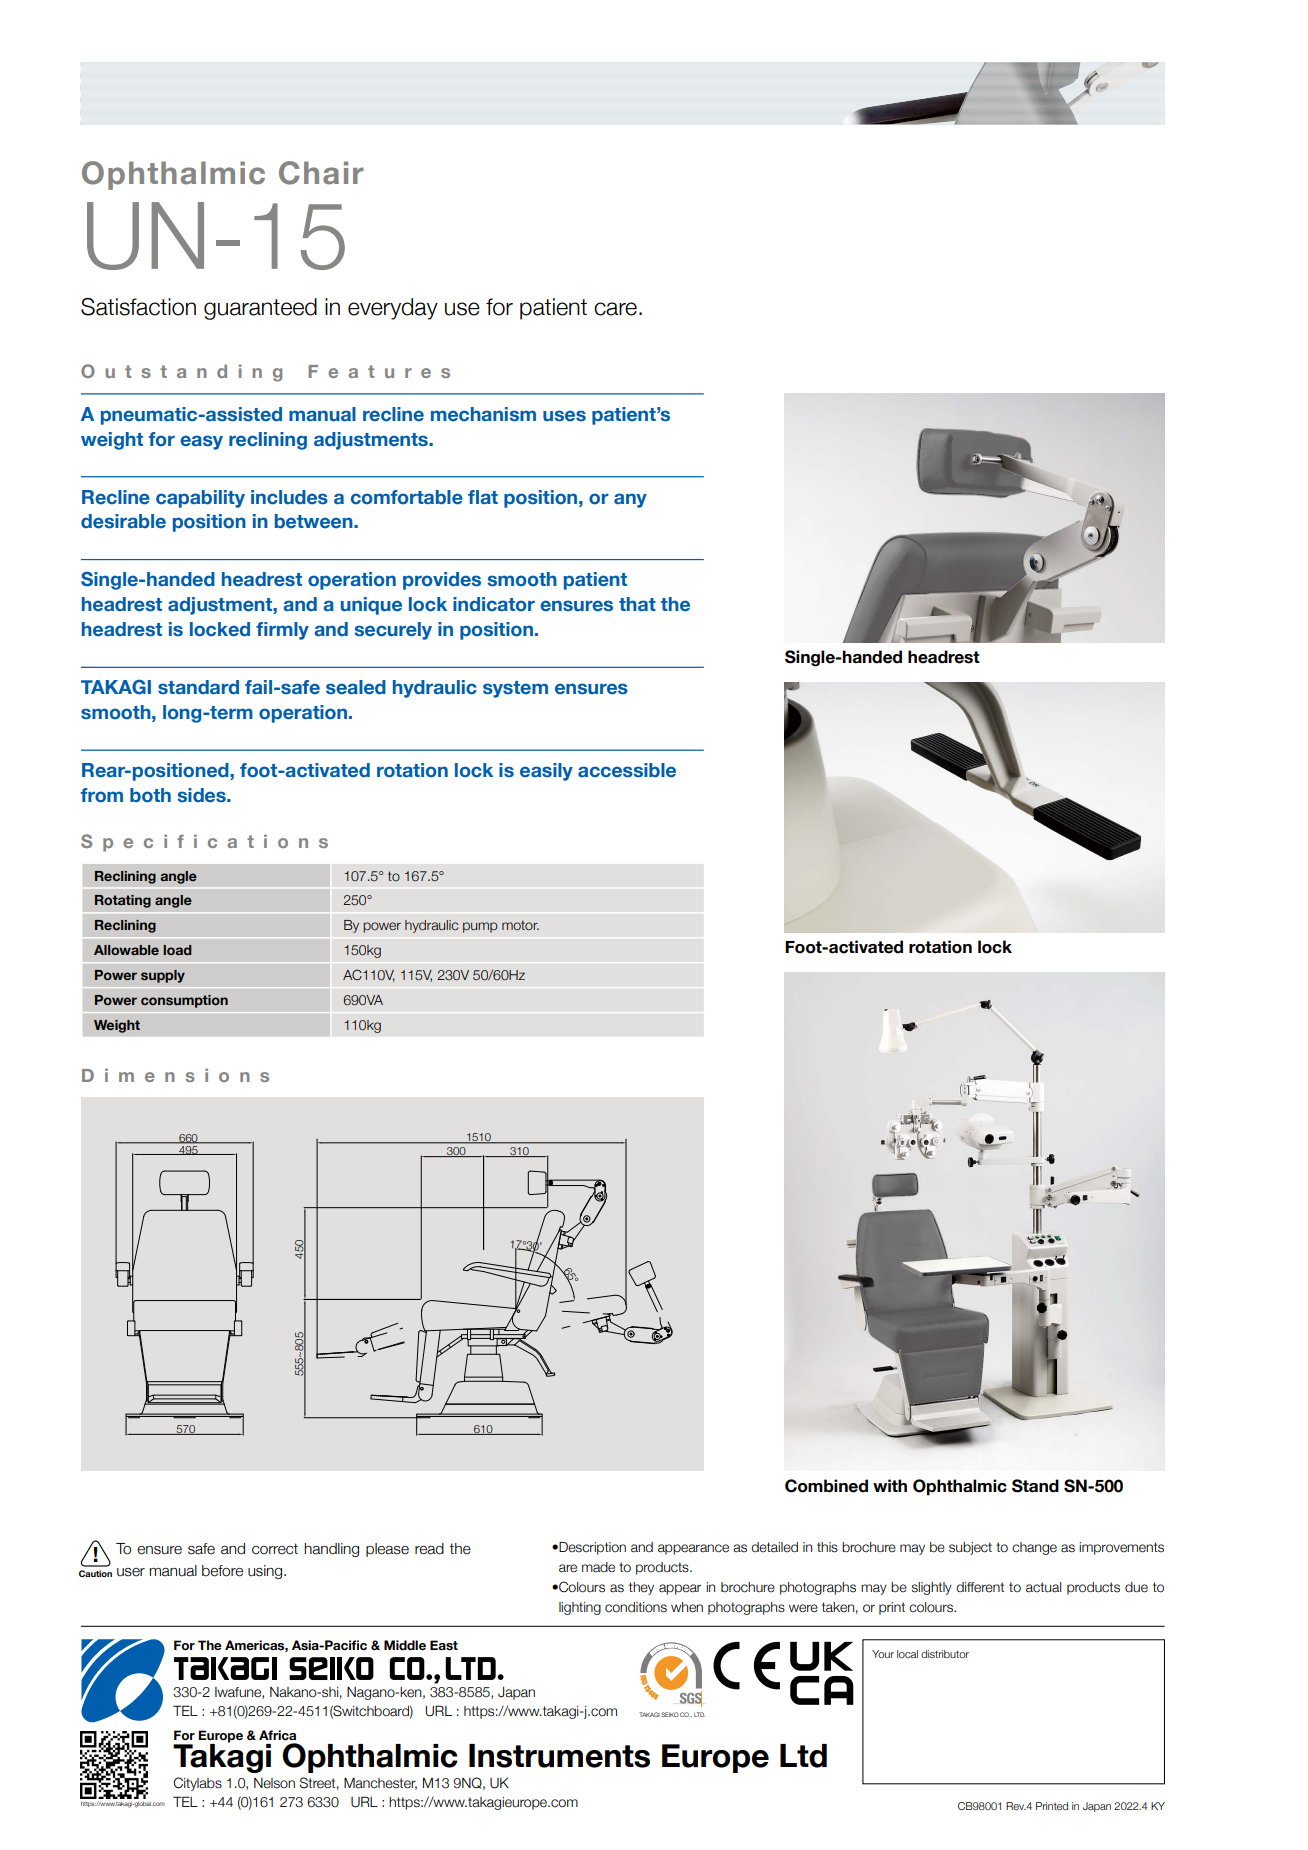 The image size is (1308, 1850). What do you see at coordinates (615, 309) in the screenshot?
I see `care` at bounding box center [615, 309].
